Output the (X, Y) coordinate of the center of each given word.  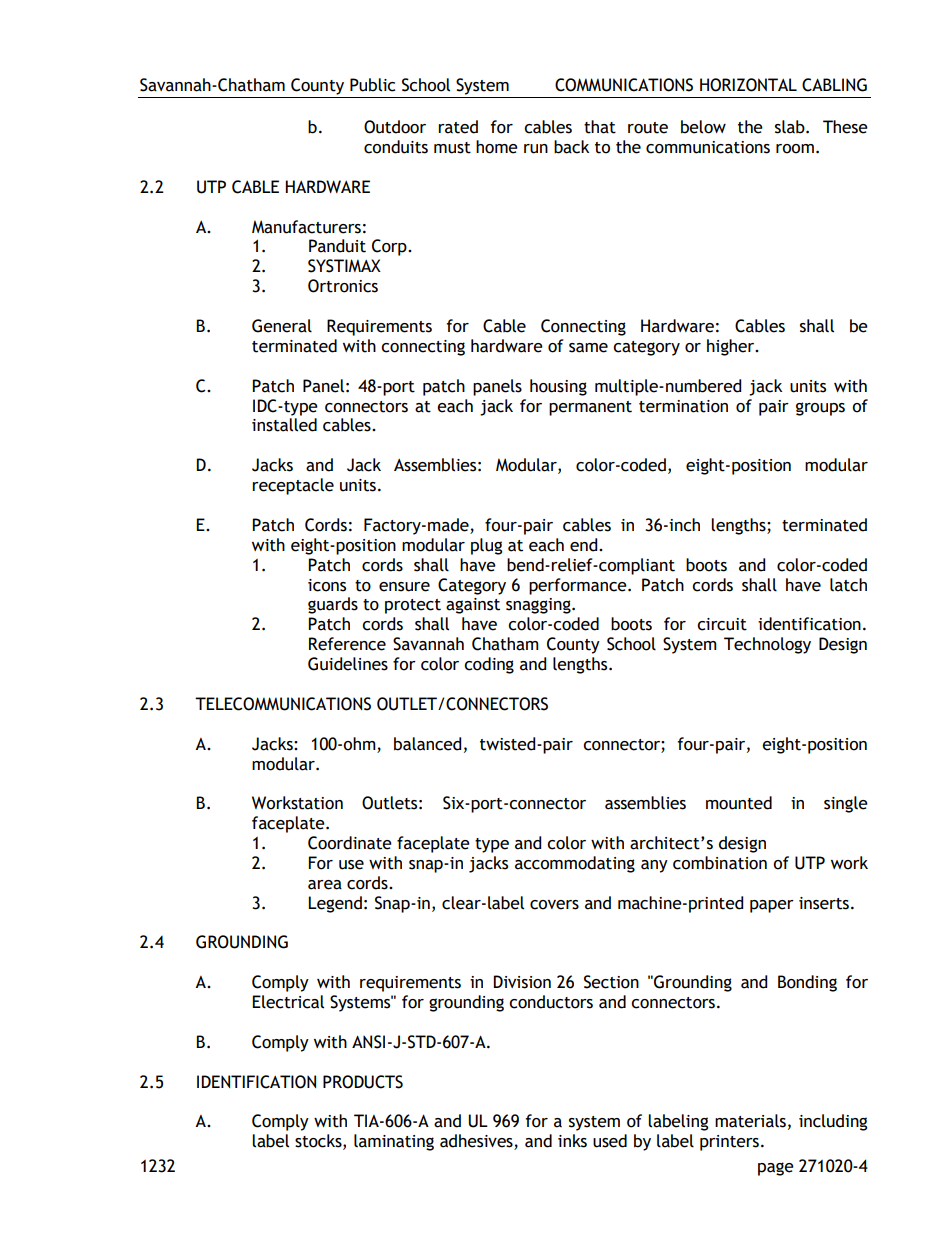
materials (750, 1121)
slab (791, 127)
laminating (394, 1142)
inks (572, 1141)
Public (372, 85)
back (571, 147)
